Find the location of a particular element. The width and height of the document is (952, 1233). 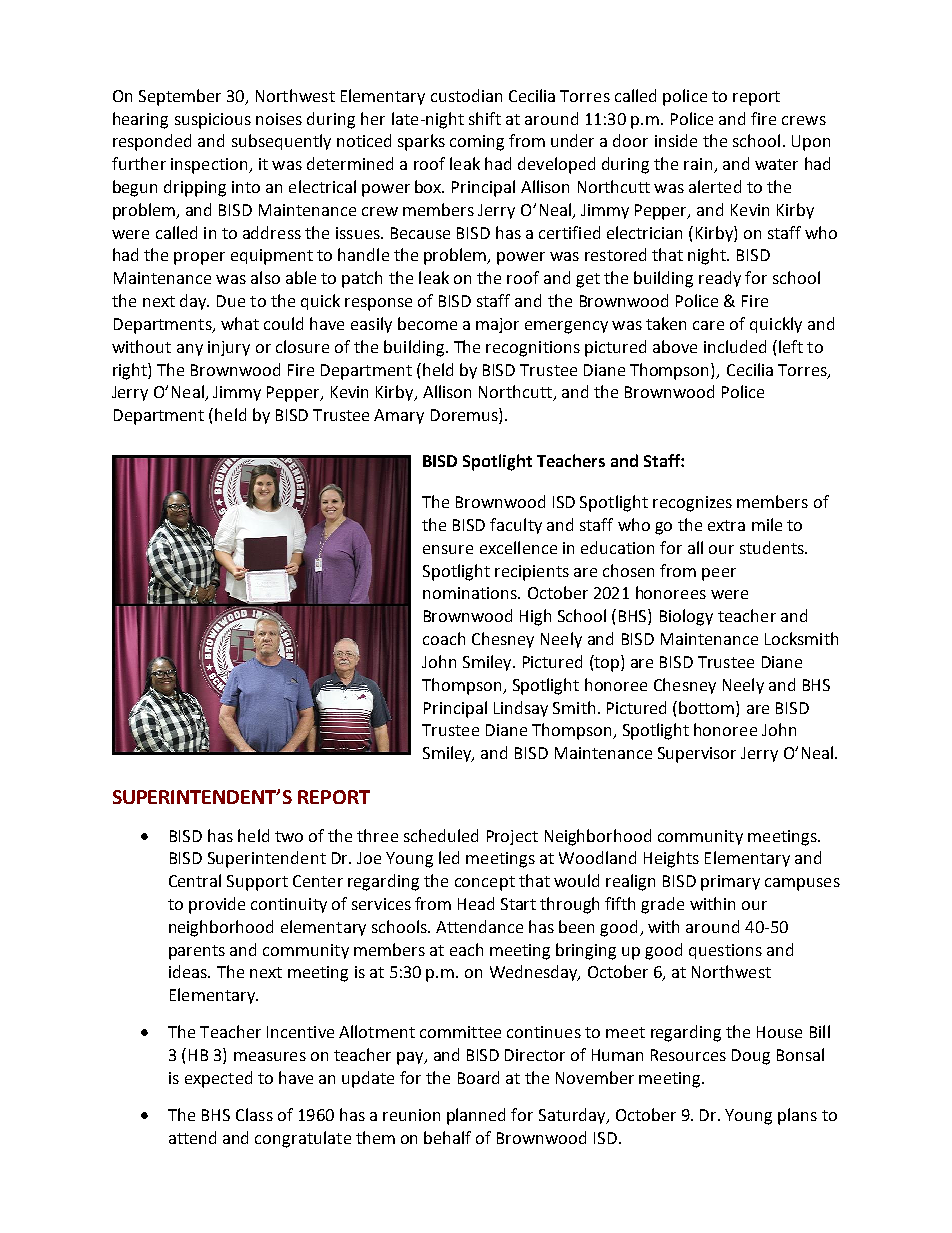

included is located at coordinates (735, 346).
